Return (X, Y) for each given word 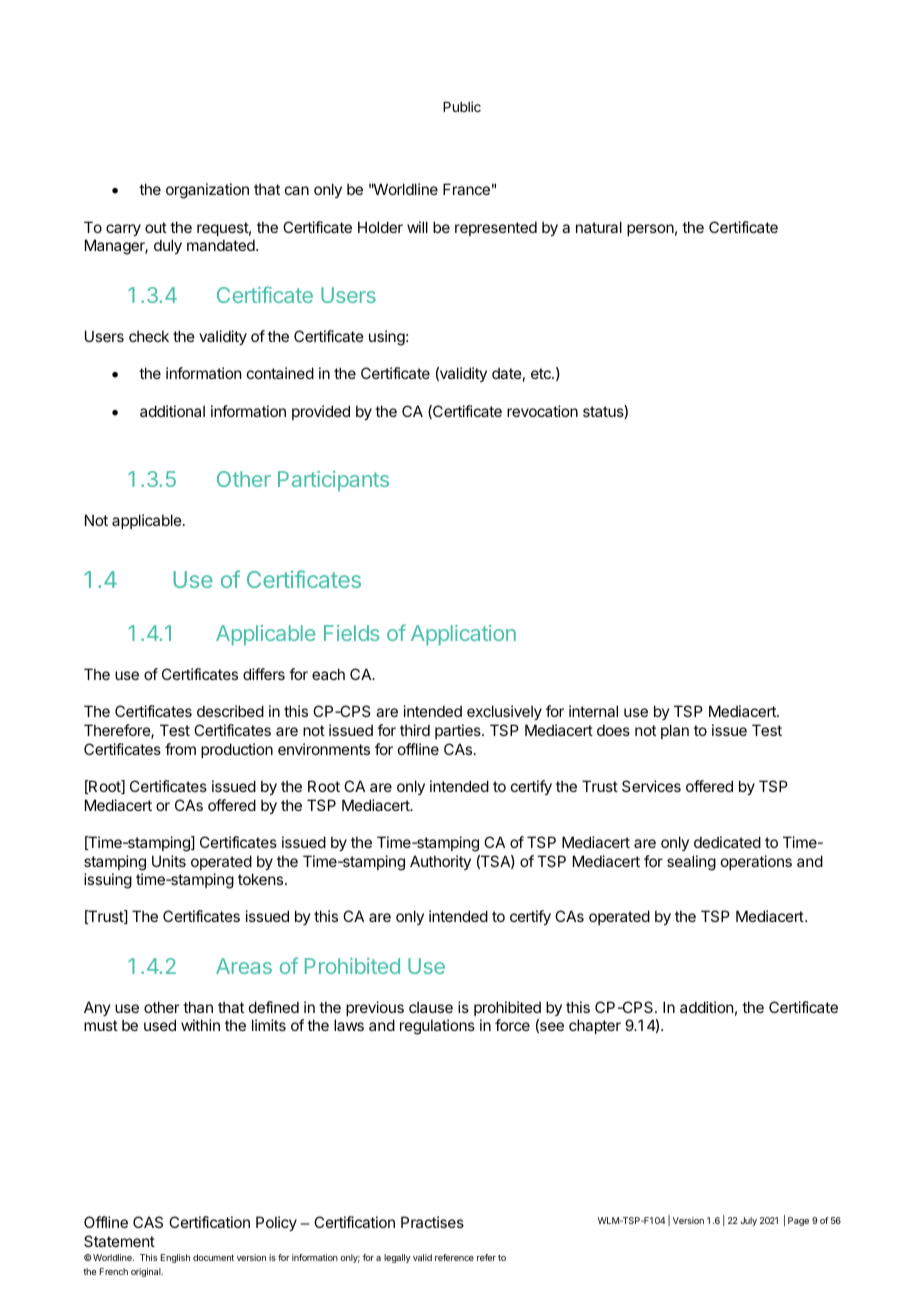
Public (462, 106)
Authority (440, 862)
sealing (691, 863)
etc (542, 373)
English (175, 1258)
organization (207, 191)
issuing (108, 881)
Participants (333, 481)
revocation (542, 411)
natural (599, 227)
